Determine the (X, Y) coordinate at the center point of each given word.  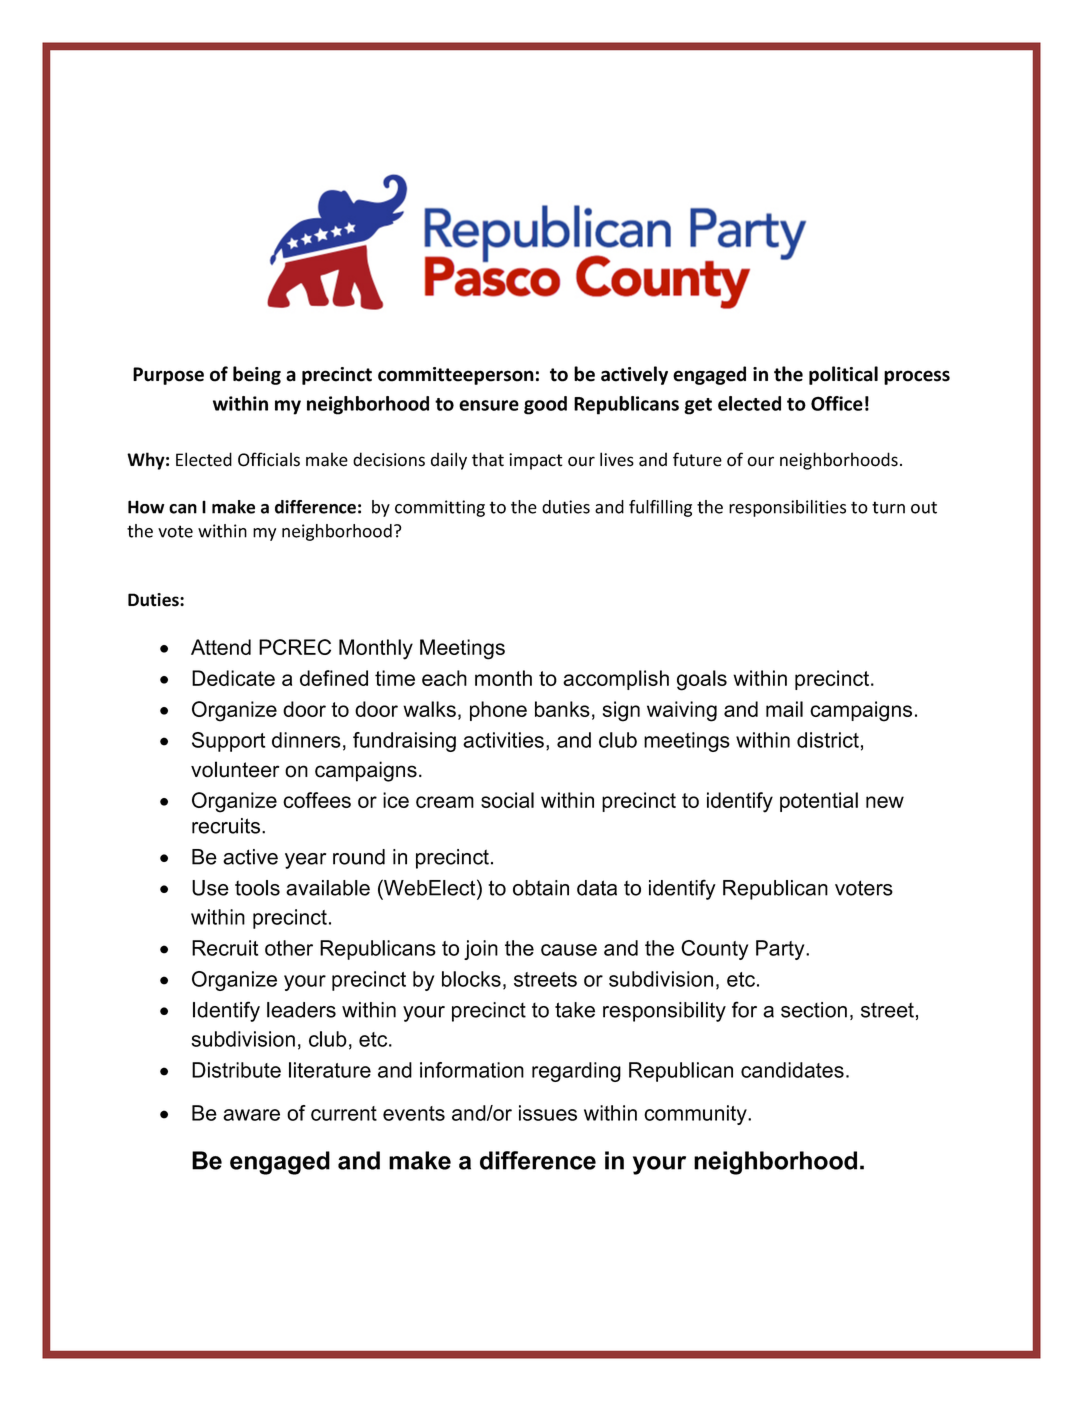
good (545, 405)
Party (781, 950)
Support (228, 742)
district (828, 740)
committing (440, 508)
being (257, 375)
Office (837, 403)
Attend (221, 647)
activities (503, 740)
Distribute (236, 1070)
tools (257, 888)
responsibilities (787, 508)
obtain (541, 888)
